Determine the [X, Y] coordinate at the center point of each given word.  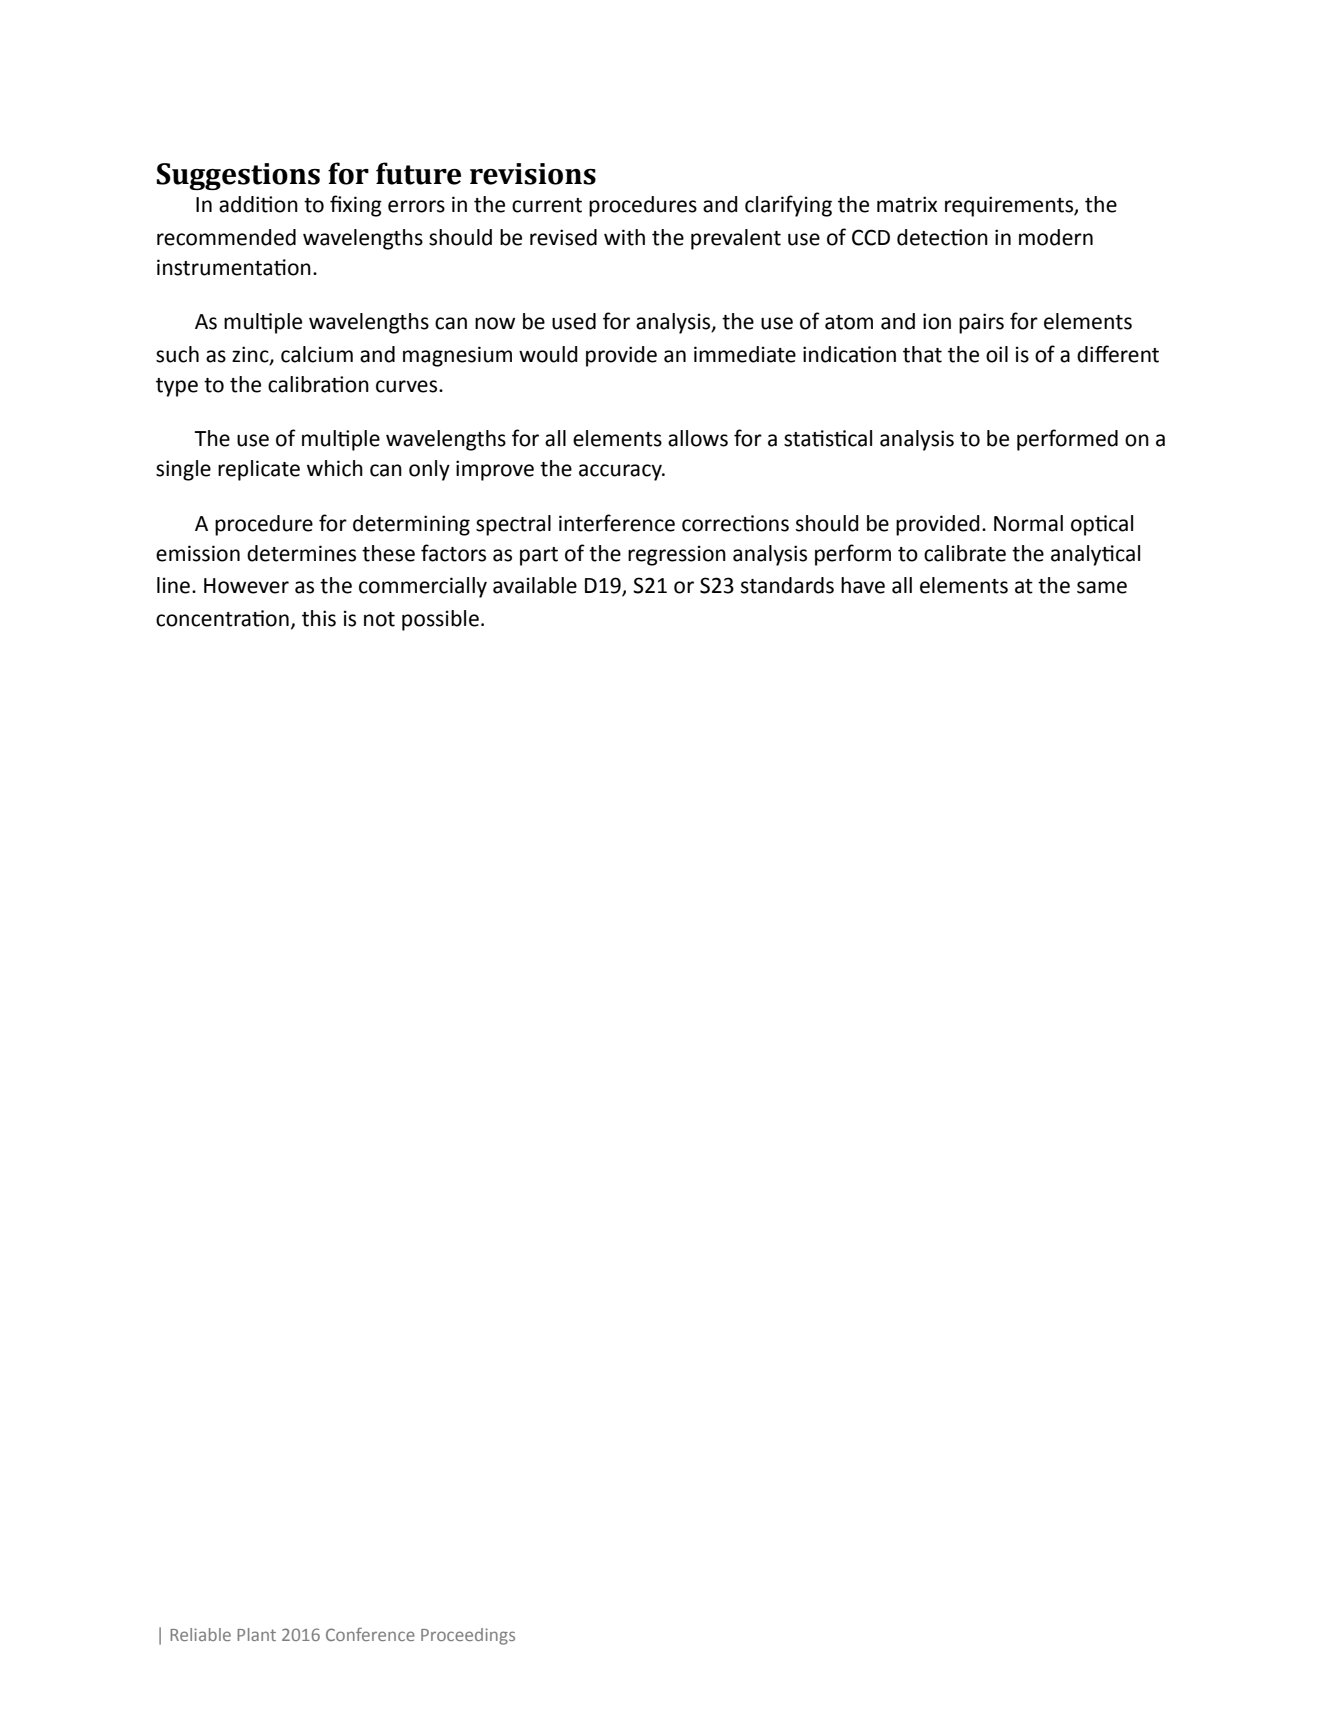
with [624, 237]
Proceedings [468, 1636]
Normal [1028, 523]
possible [440, 620]
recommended [226, 237]
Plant [256, 1634]
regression [677, 555]
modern [1056, 237]
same [1102, 587]
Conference [370, 1634]
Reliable [200, 1634]
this [319, 618]
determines [301, 553]
